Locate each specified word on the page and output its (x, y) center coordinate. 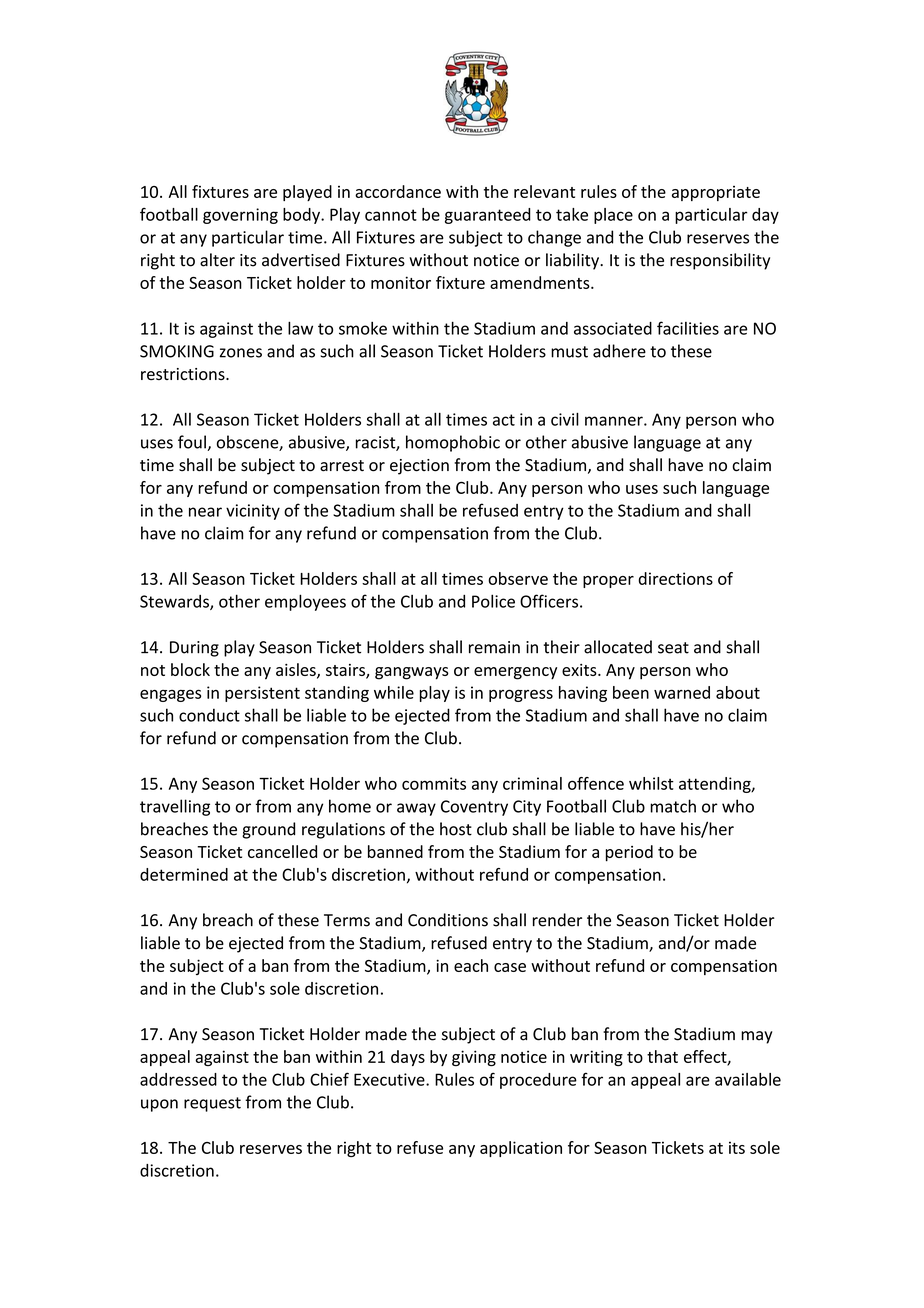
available (748, 1079)
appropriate (716, 193)
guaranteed (488, 216)
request (212, 1104)
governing (240, 216)
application (521, 1149)
